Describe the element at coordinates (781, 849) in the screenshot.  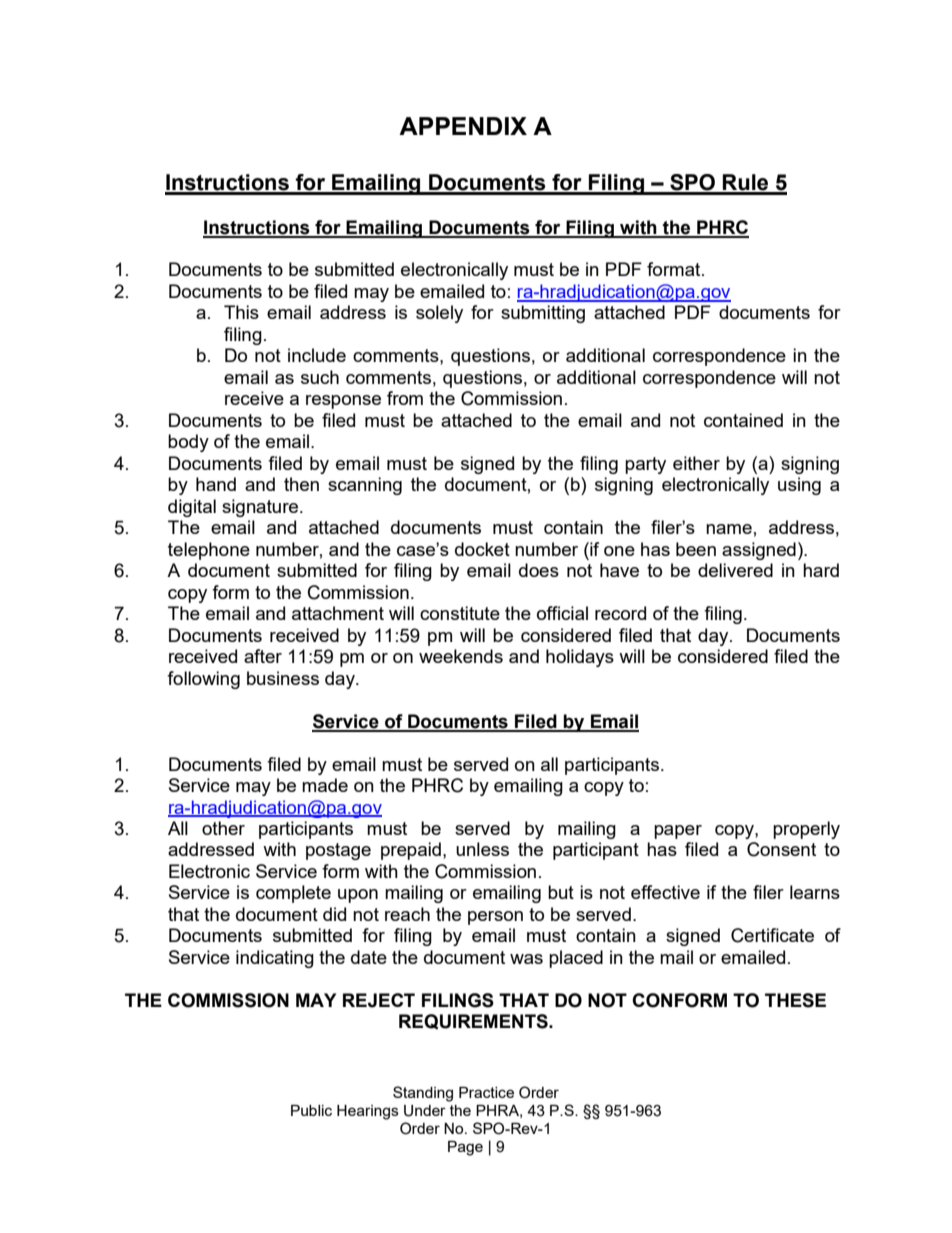
I see `Consent` at that location.
